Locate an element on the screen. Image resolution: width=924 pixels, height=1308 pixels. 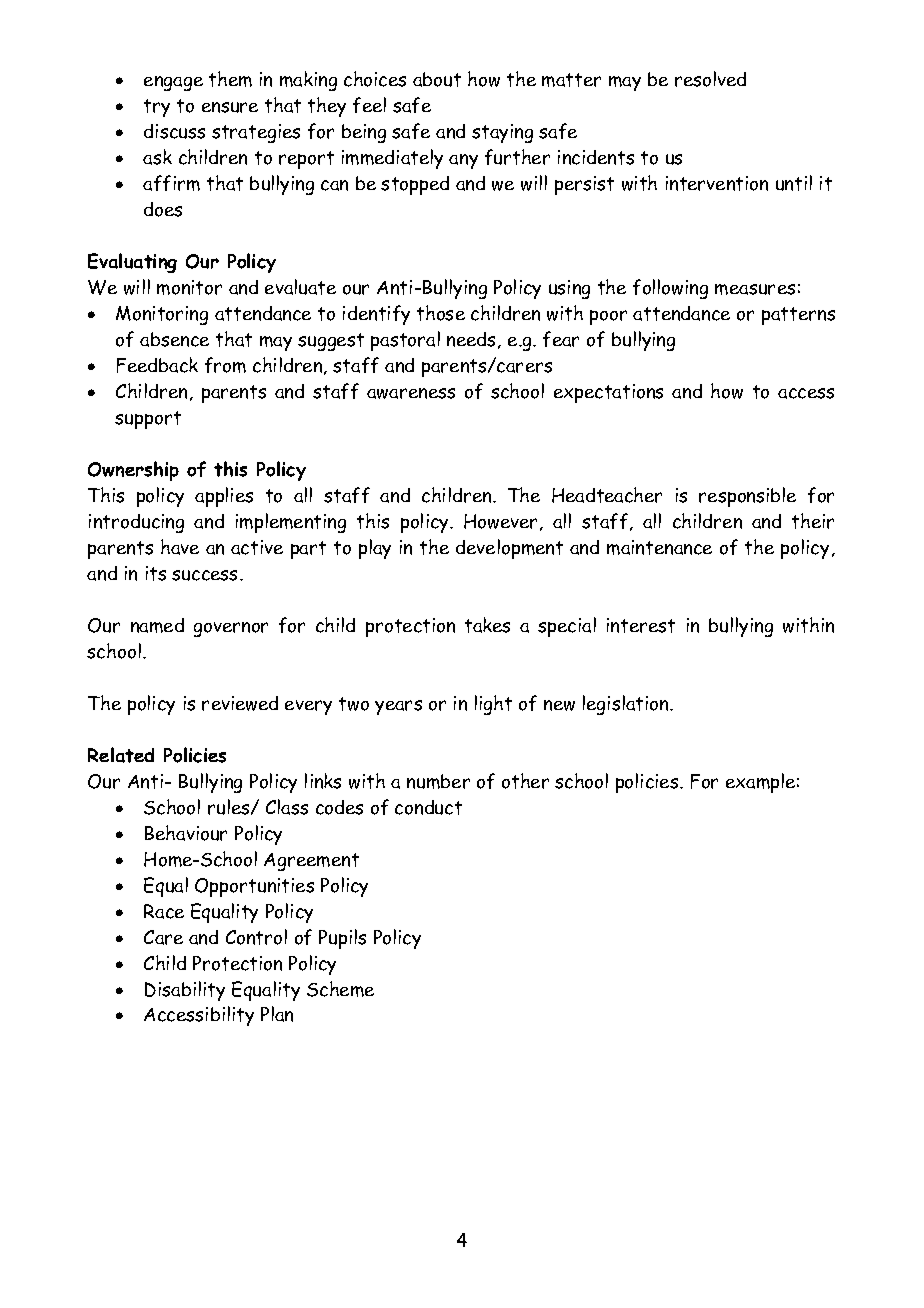
maintenance is located at coordinates (659, 547).
